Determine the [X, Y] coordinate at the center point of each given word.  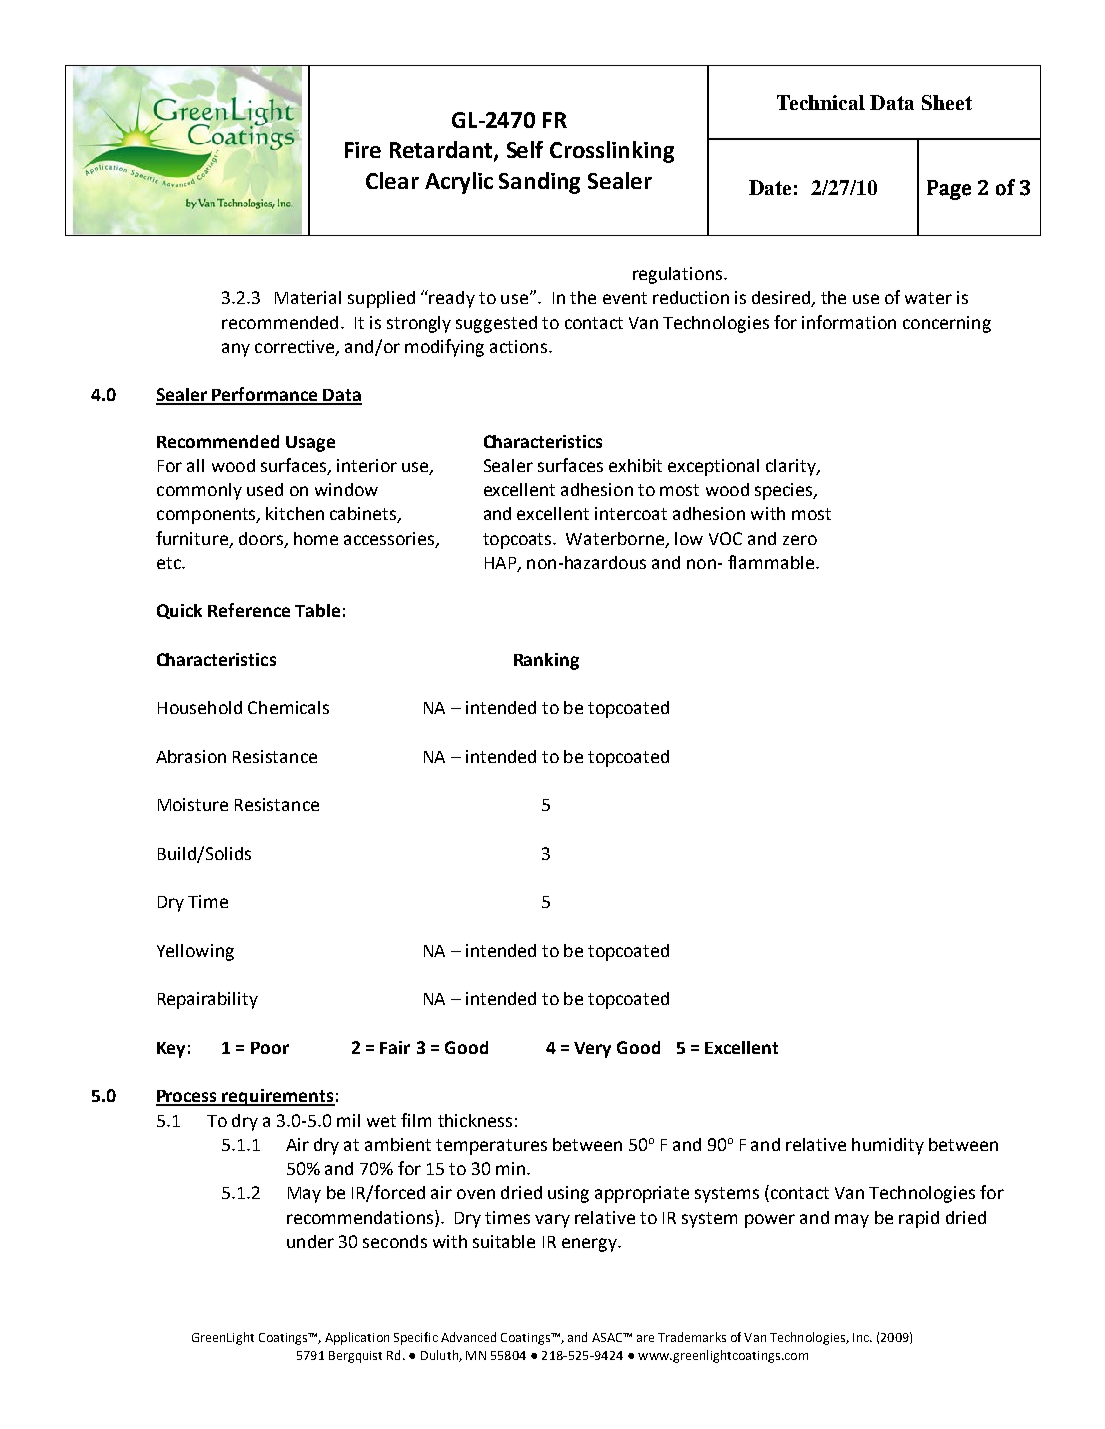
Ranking [546, 661]
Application [357, 1338]
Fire [363, 150]
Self [525, 149]
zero [800, 540]
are [645, 1338]
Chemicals [288, 707]
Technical [821, 102]
